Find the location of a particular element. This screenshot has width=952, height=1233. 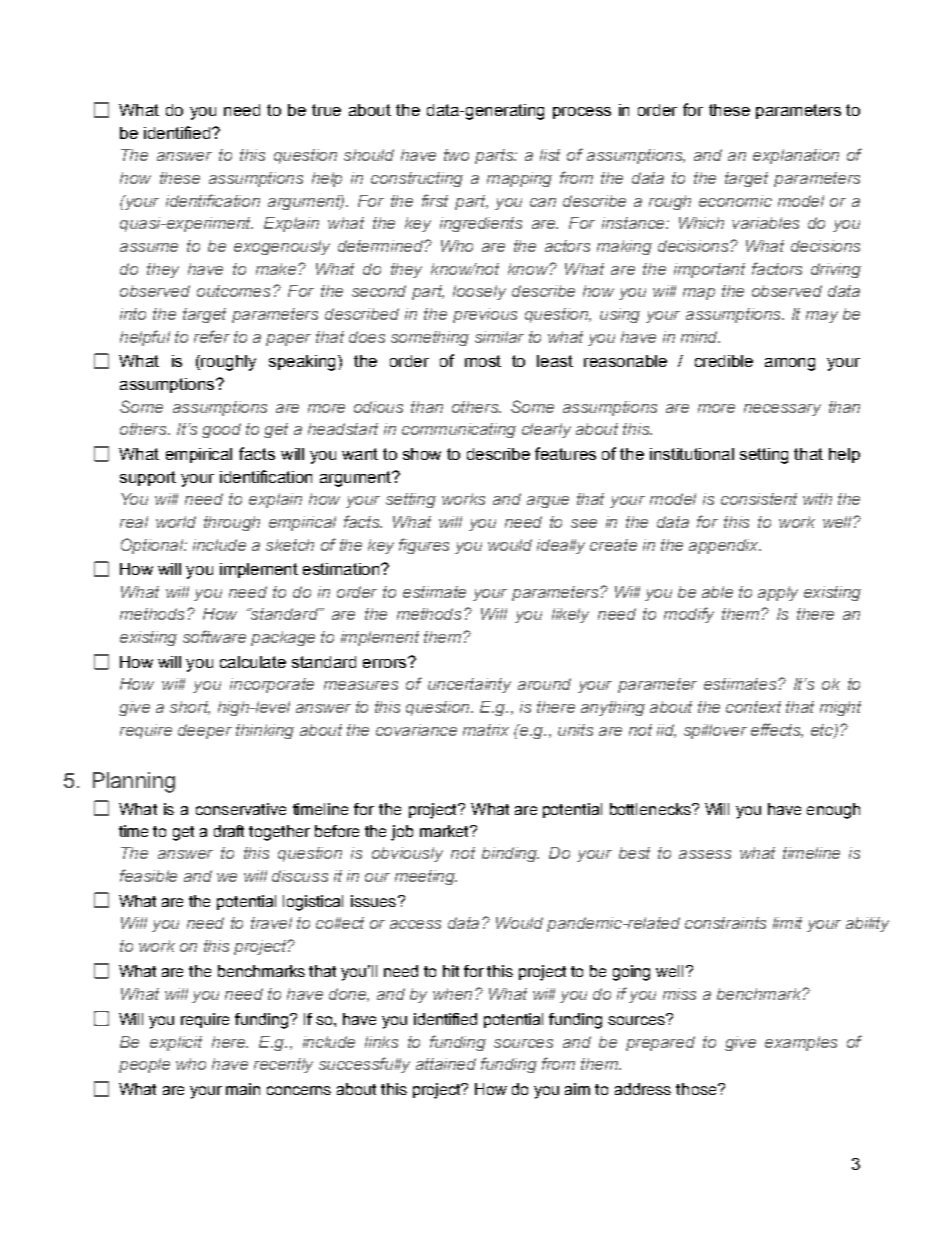

argue is located at coordinates (548, 502).
